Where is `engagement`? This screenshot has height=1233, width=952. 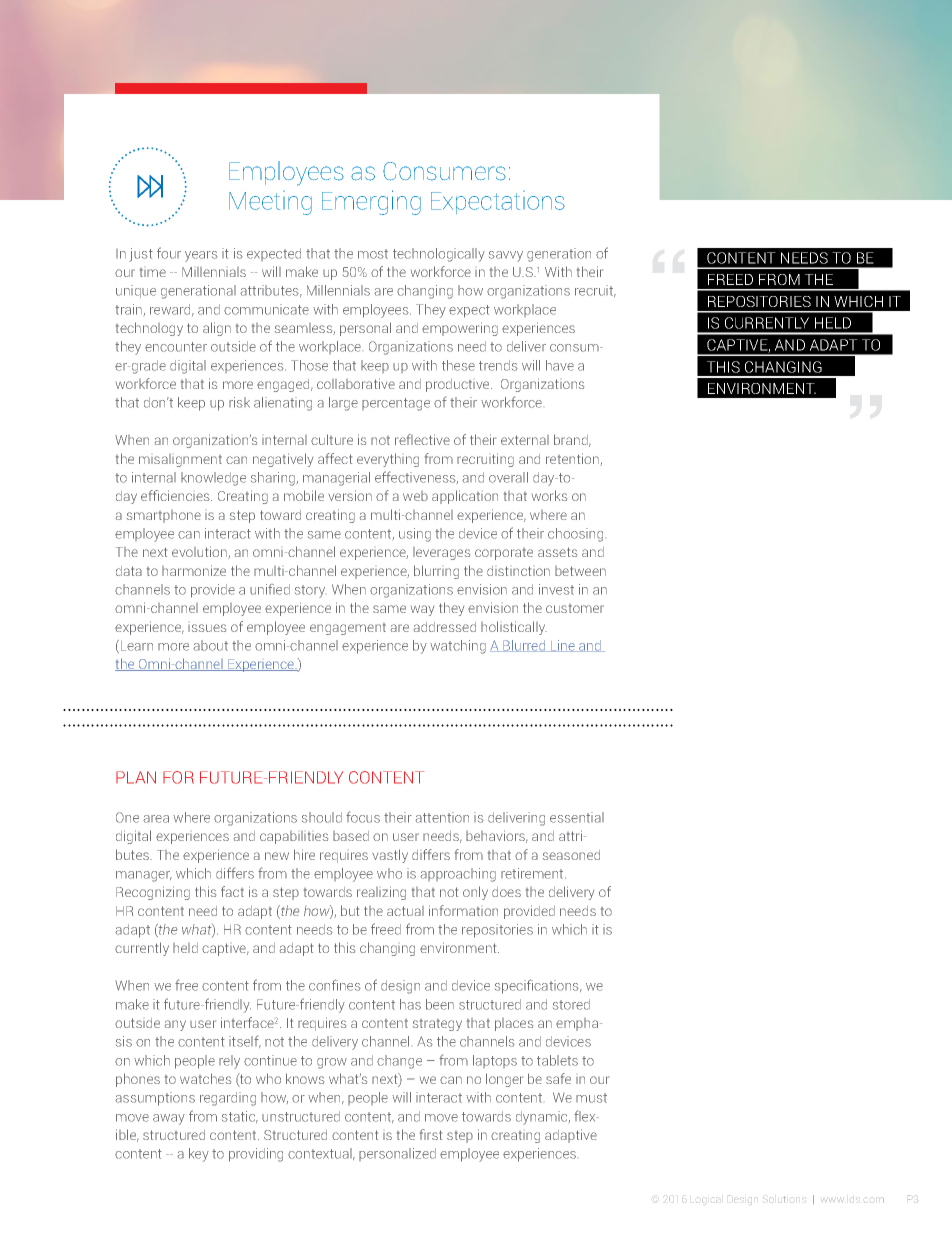
engagement is located at coordinates (348, 629).
